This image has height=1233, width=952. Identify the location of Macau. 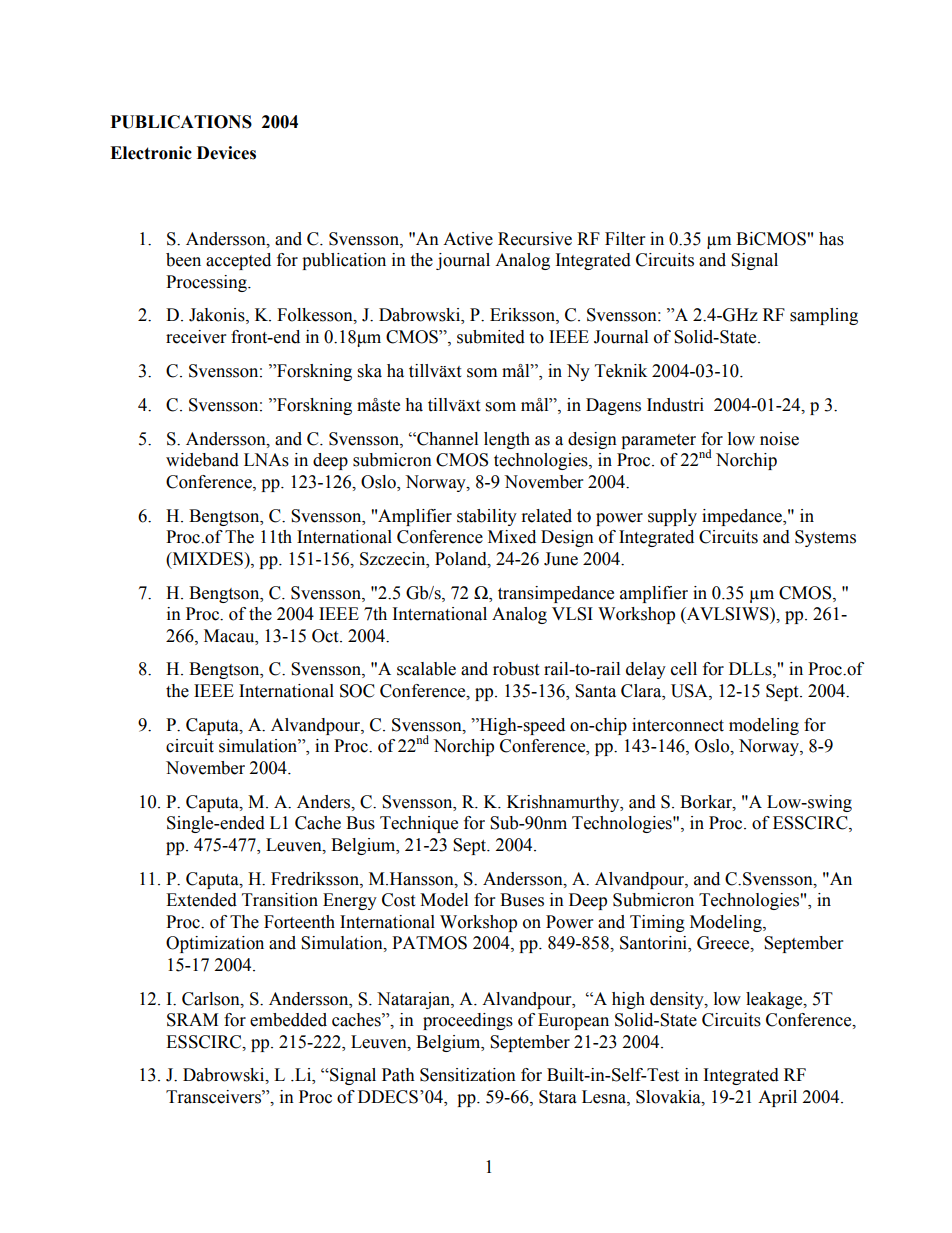
(230, 636).
